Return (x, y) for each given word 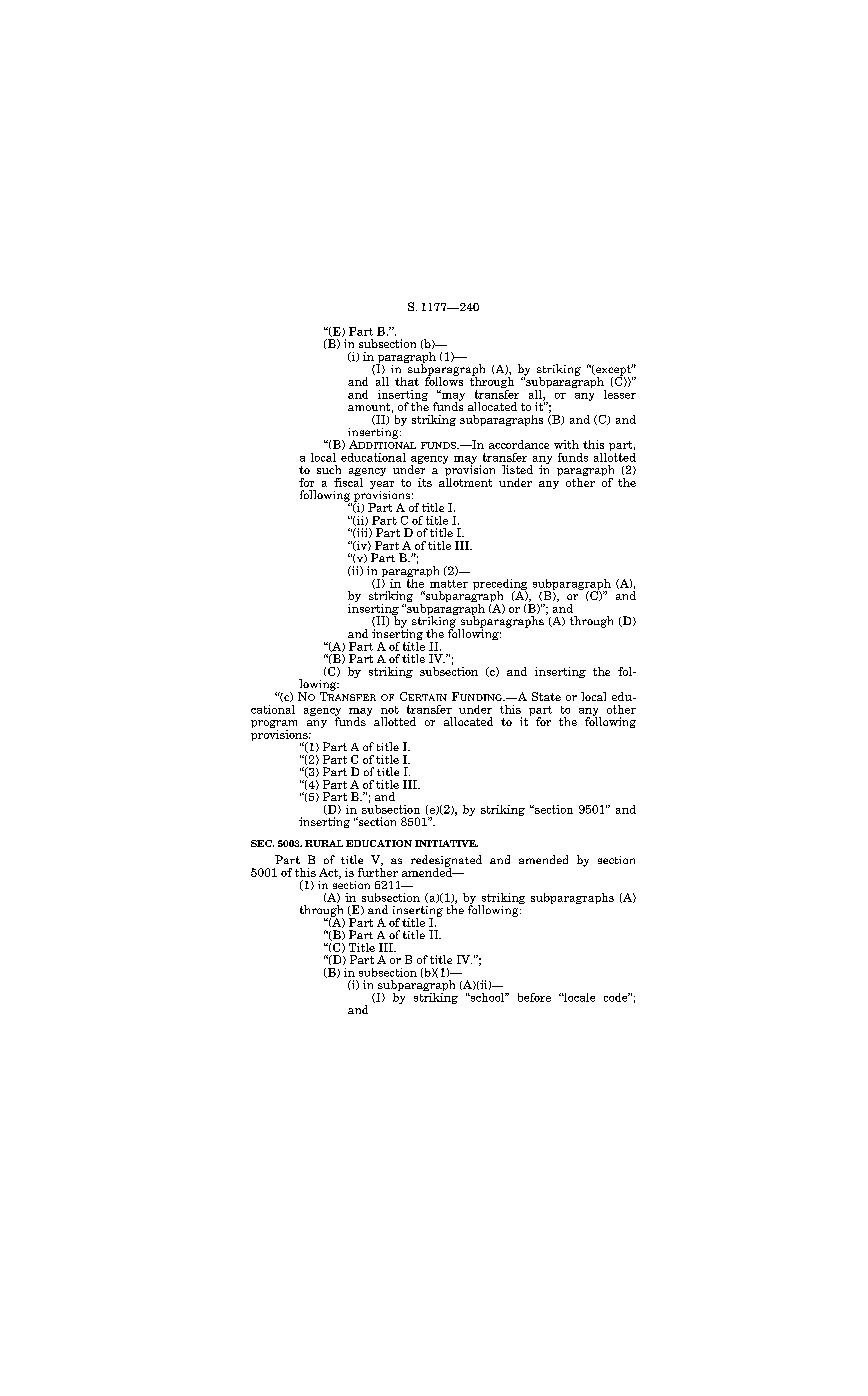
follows (444, 380)
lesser (620, 394)
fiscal (348, 481)
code (617, 997)
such (329, 469)
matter (449, 584)
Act (329, 873)
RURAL (324, 843)
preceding (500, 585)
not (390, 710)
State (546, 696)
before (534, 997)
